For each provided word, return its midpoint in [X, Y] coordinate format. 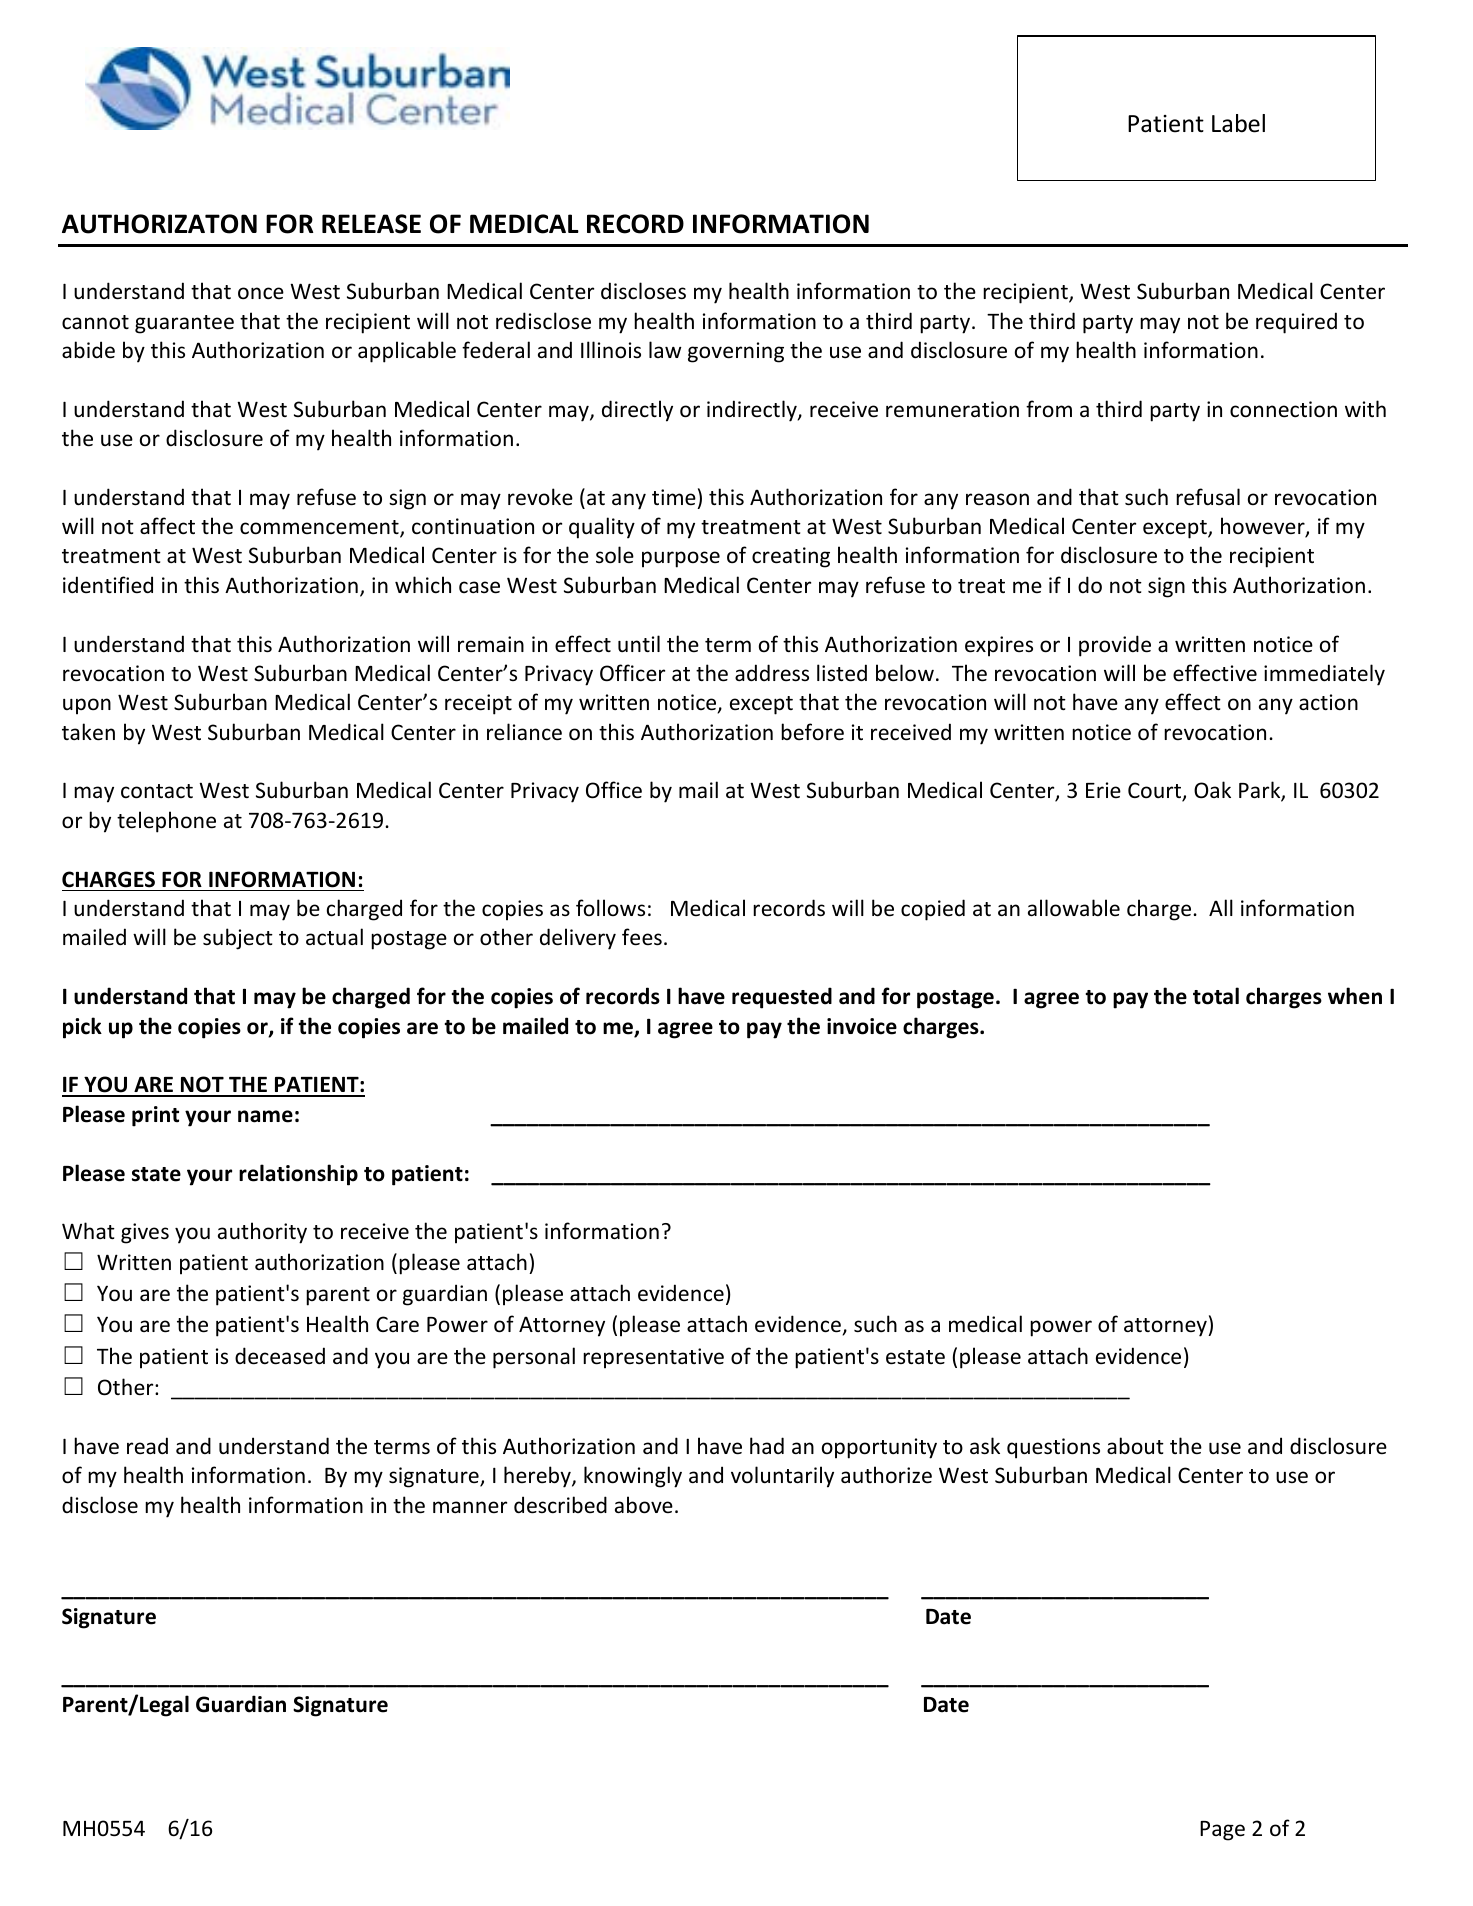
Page [1222, 1831]
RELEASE [371, 224]
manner [470, 1507]
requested [782, 998]
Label [1238, 123]
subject [238, 939]
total [1216, 996]
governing [736, 352]
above [644, 1505]
